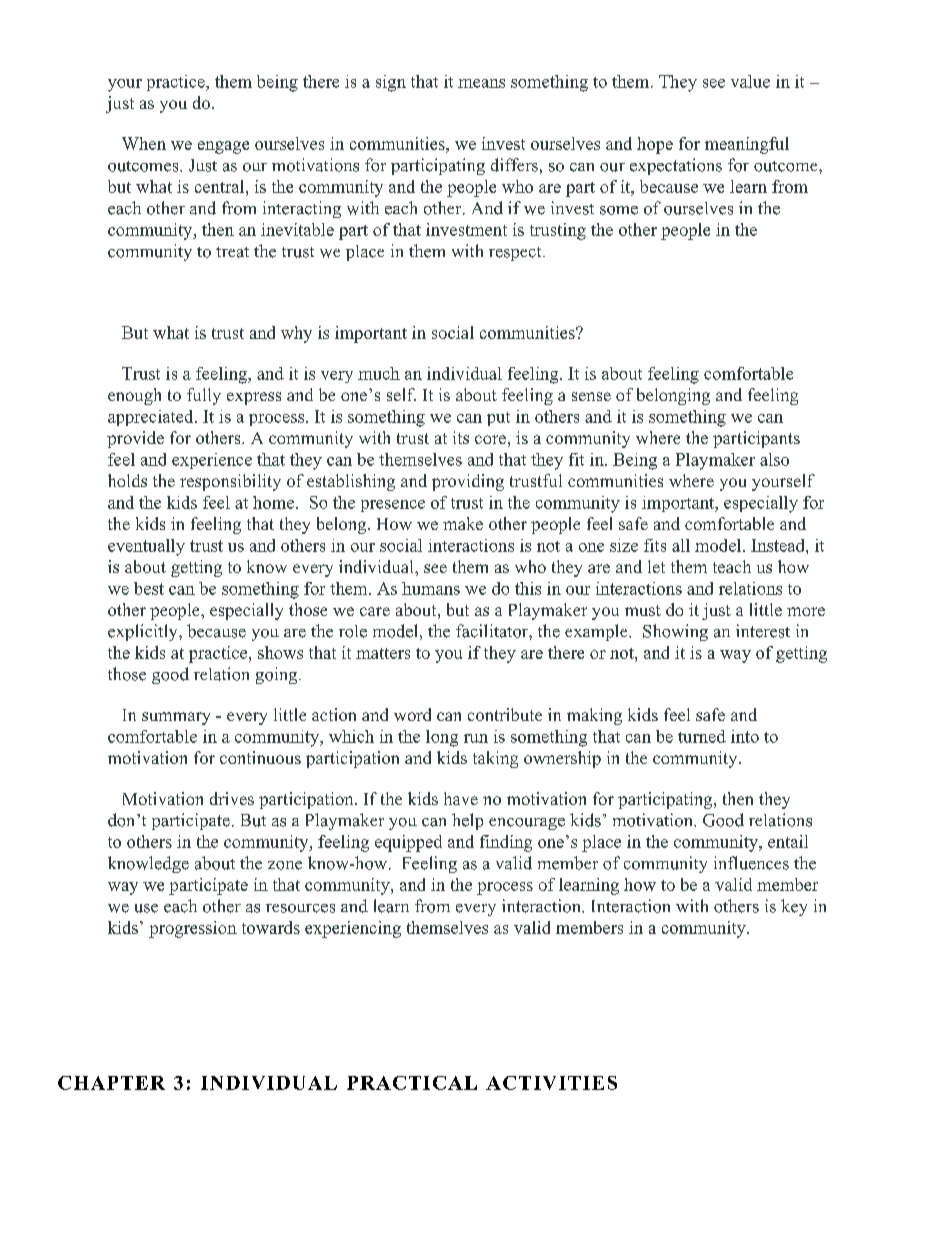  Describe the element at coordinates (750, 81) in the screenshot. I see `value` at that location.
